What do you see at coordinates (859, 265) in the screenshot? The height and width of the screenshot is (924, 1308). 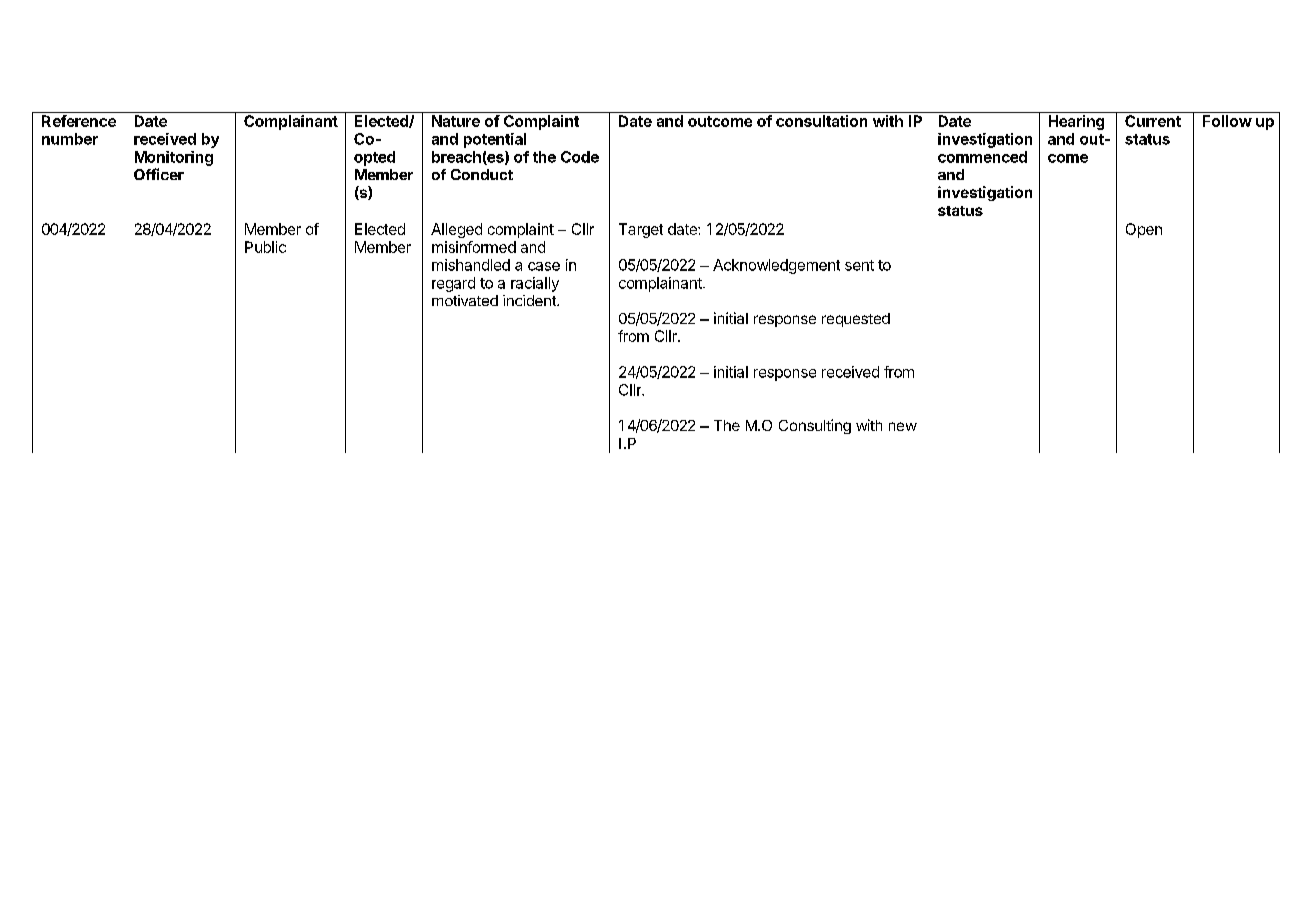 I see `sent` at bounding box center [859, 265].
